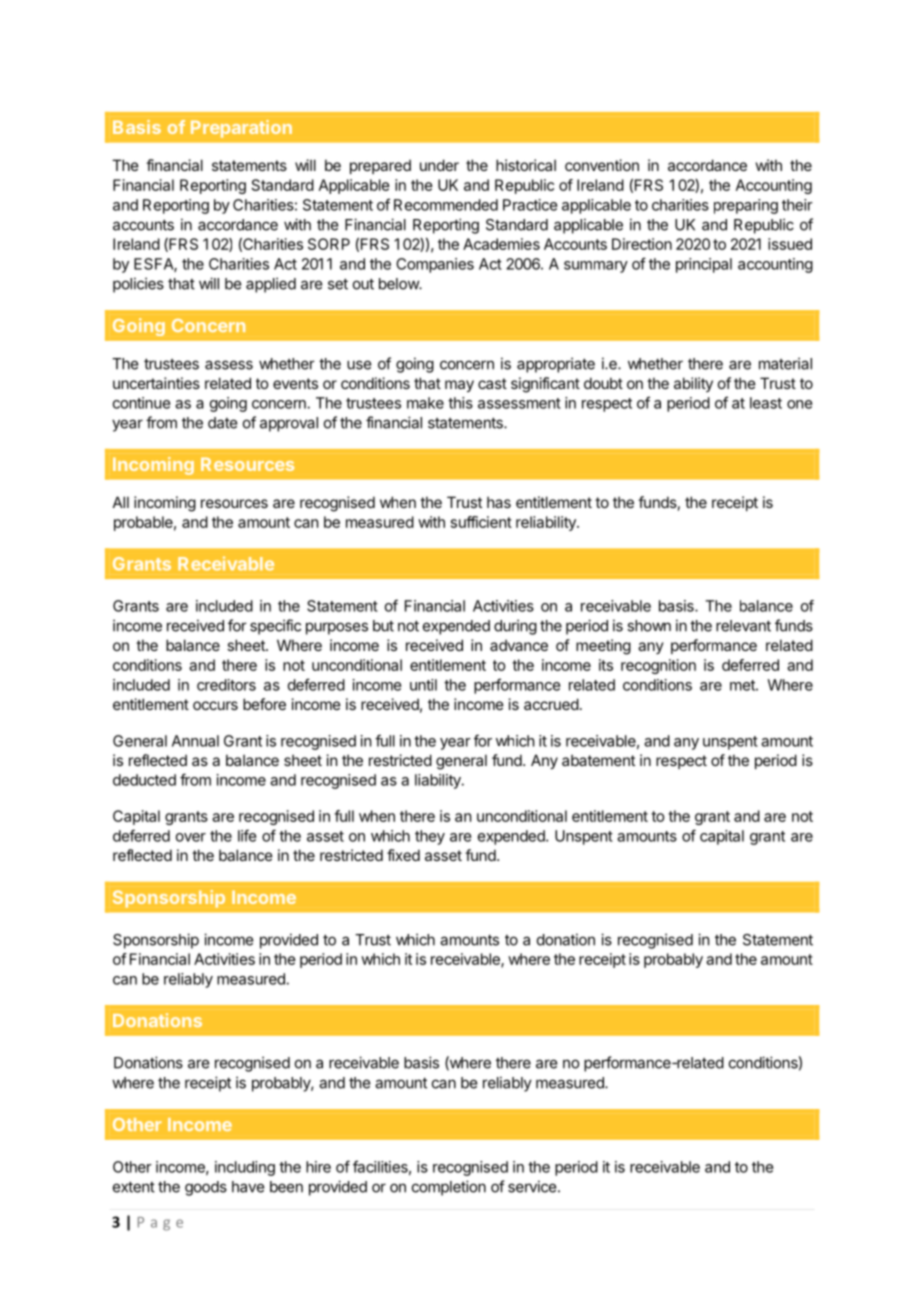 This screenshot has width=924, height=1308. I want to click on creditors, so click(226, 685).
